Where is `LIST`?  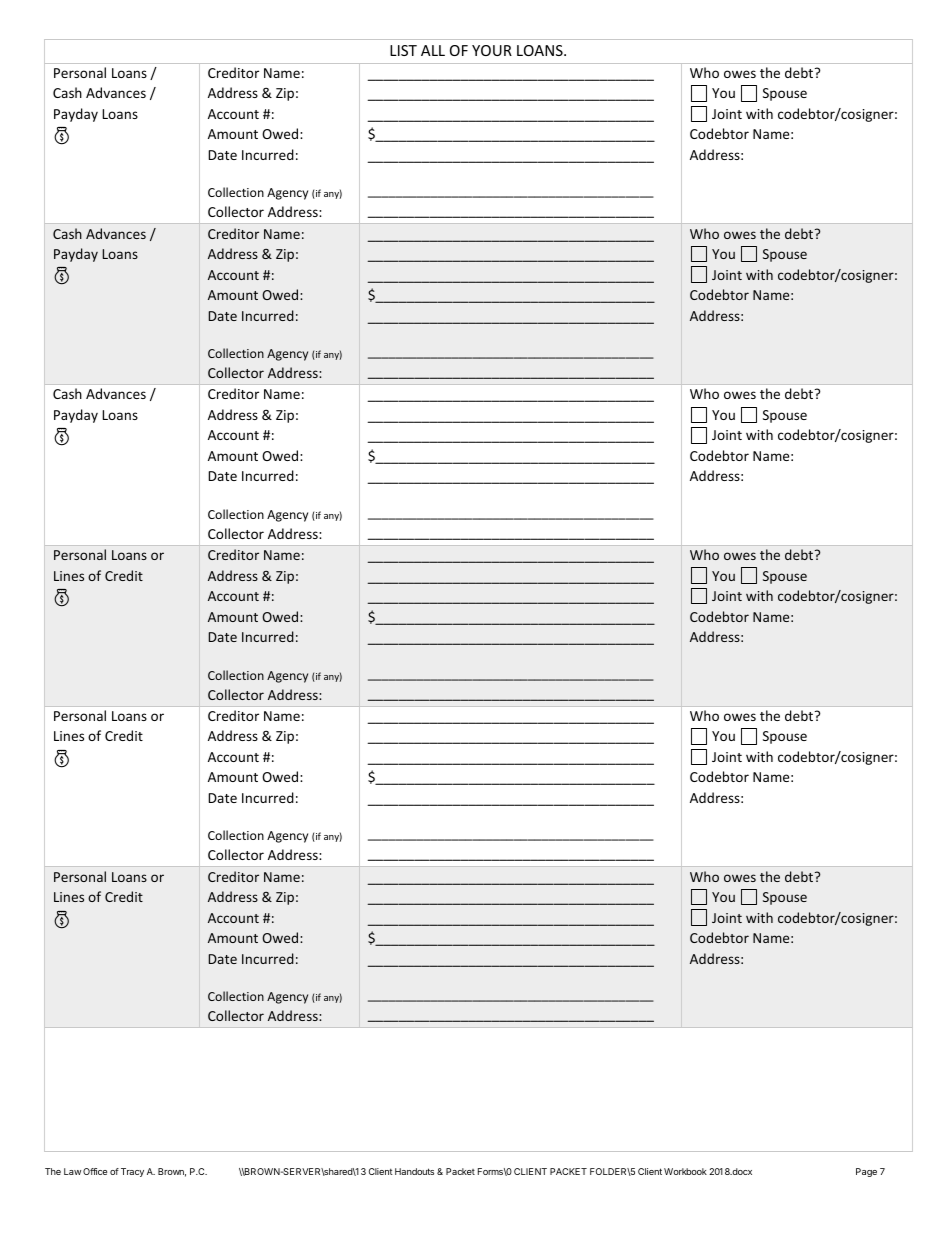 LIST is located at coordinates (403, 50).
